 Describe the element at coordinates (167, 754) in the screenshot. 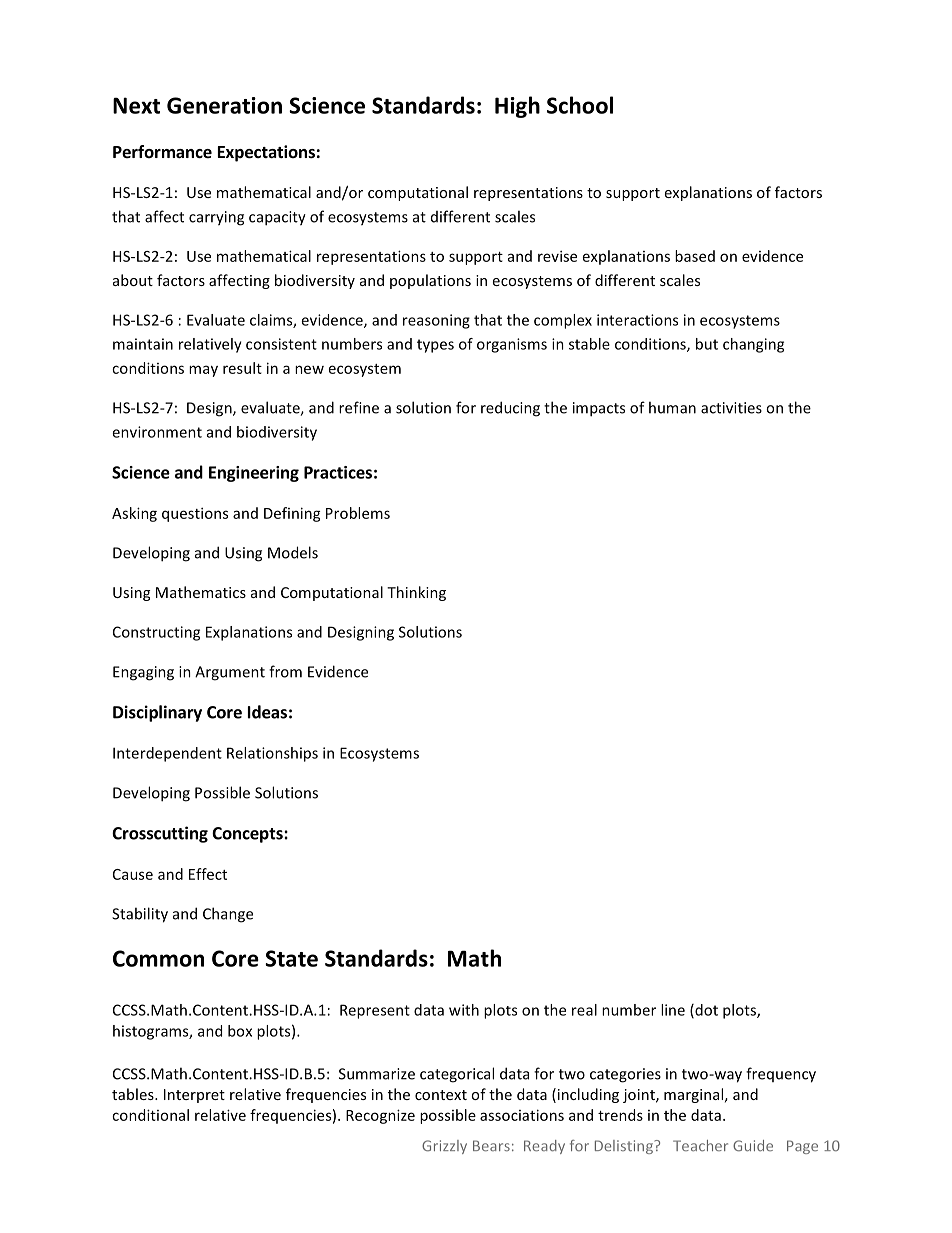

I see `Interdependent` at that location.
